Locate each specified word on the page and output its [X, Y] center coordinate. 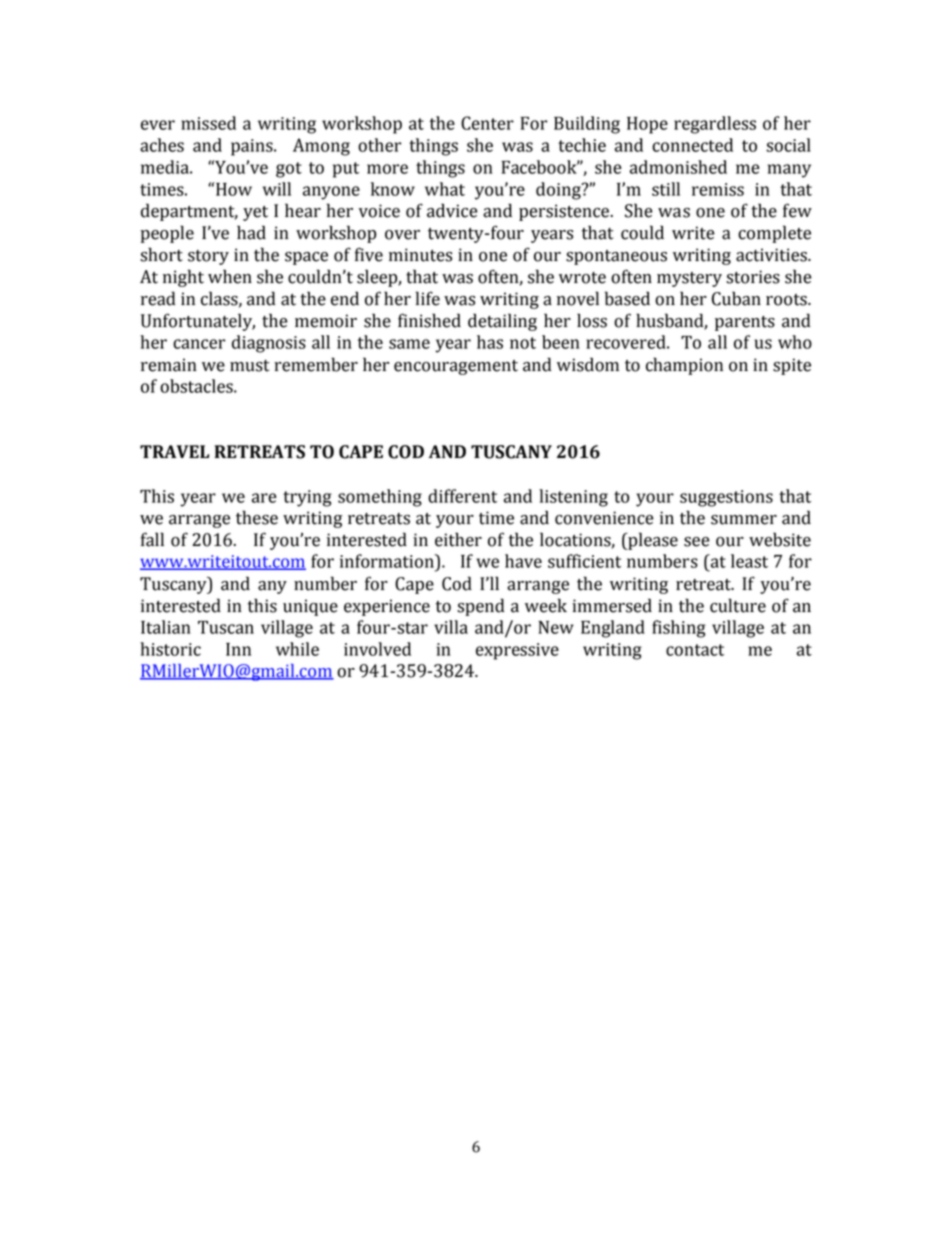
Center [487, 123]
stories [753, 277]
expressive [517, 651]
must [249, 366]
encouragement [456, 367]
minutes [420, 255]
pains [253, 147]
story [208, 257]
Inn [238, 649]
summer [744, 520]
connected [692, 145]
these [257, 517]
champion [684, 366]
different [462, 496]
